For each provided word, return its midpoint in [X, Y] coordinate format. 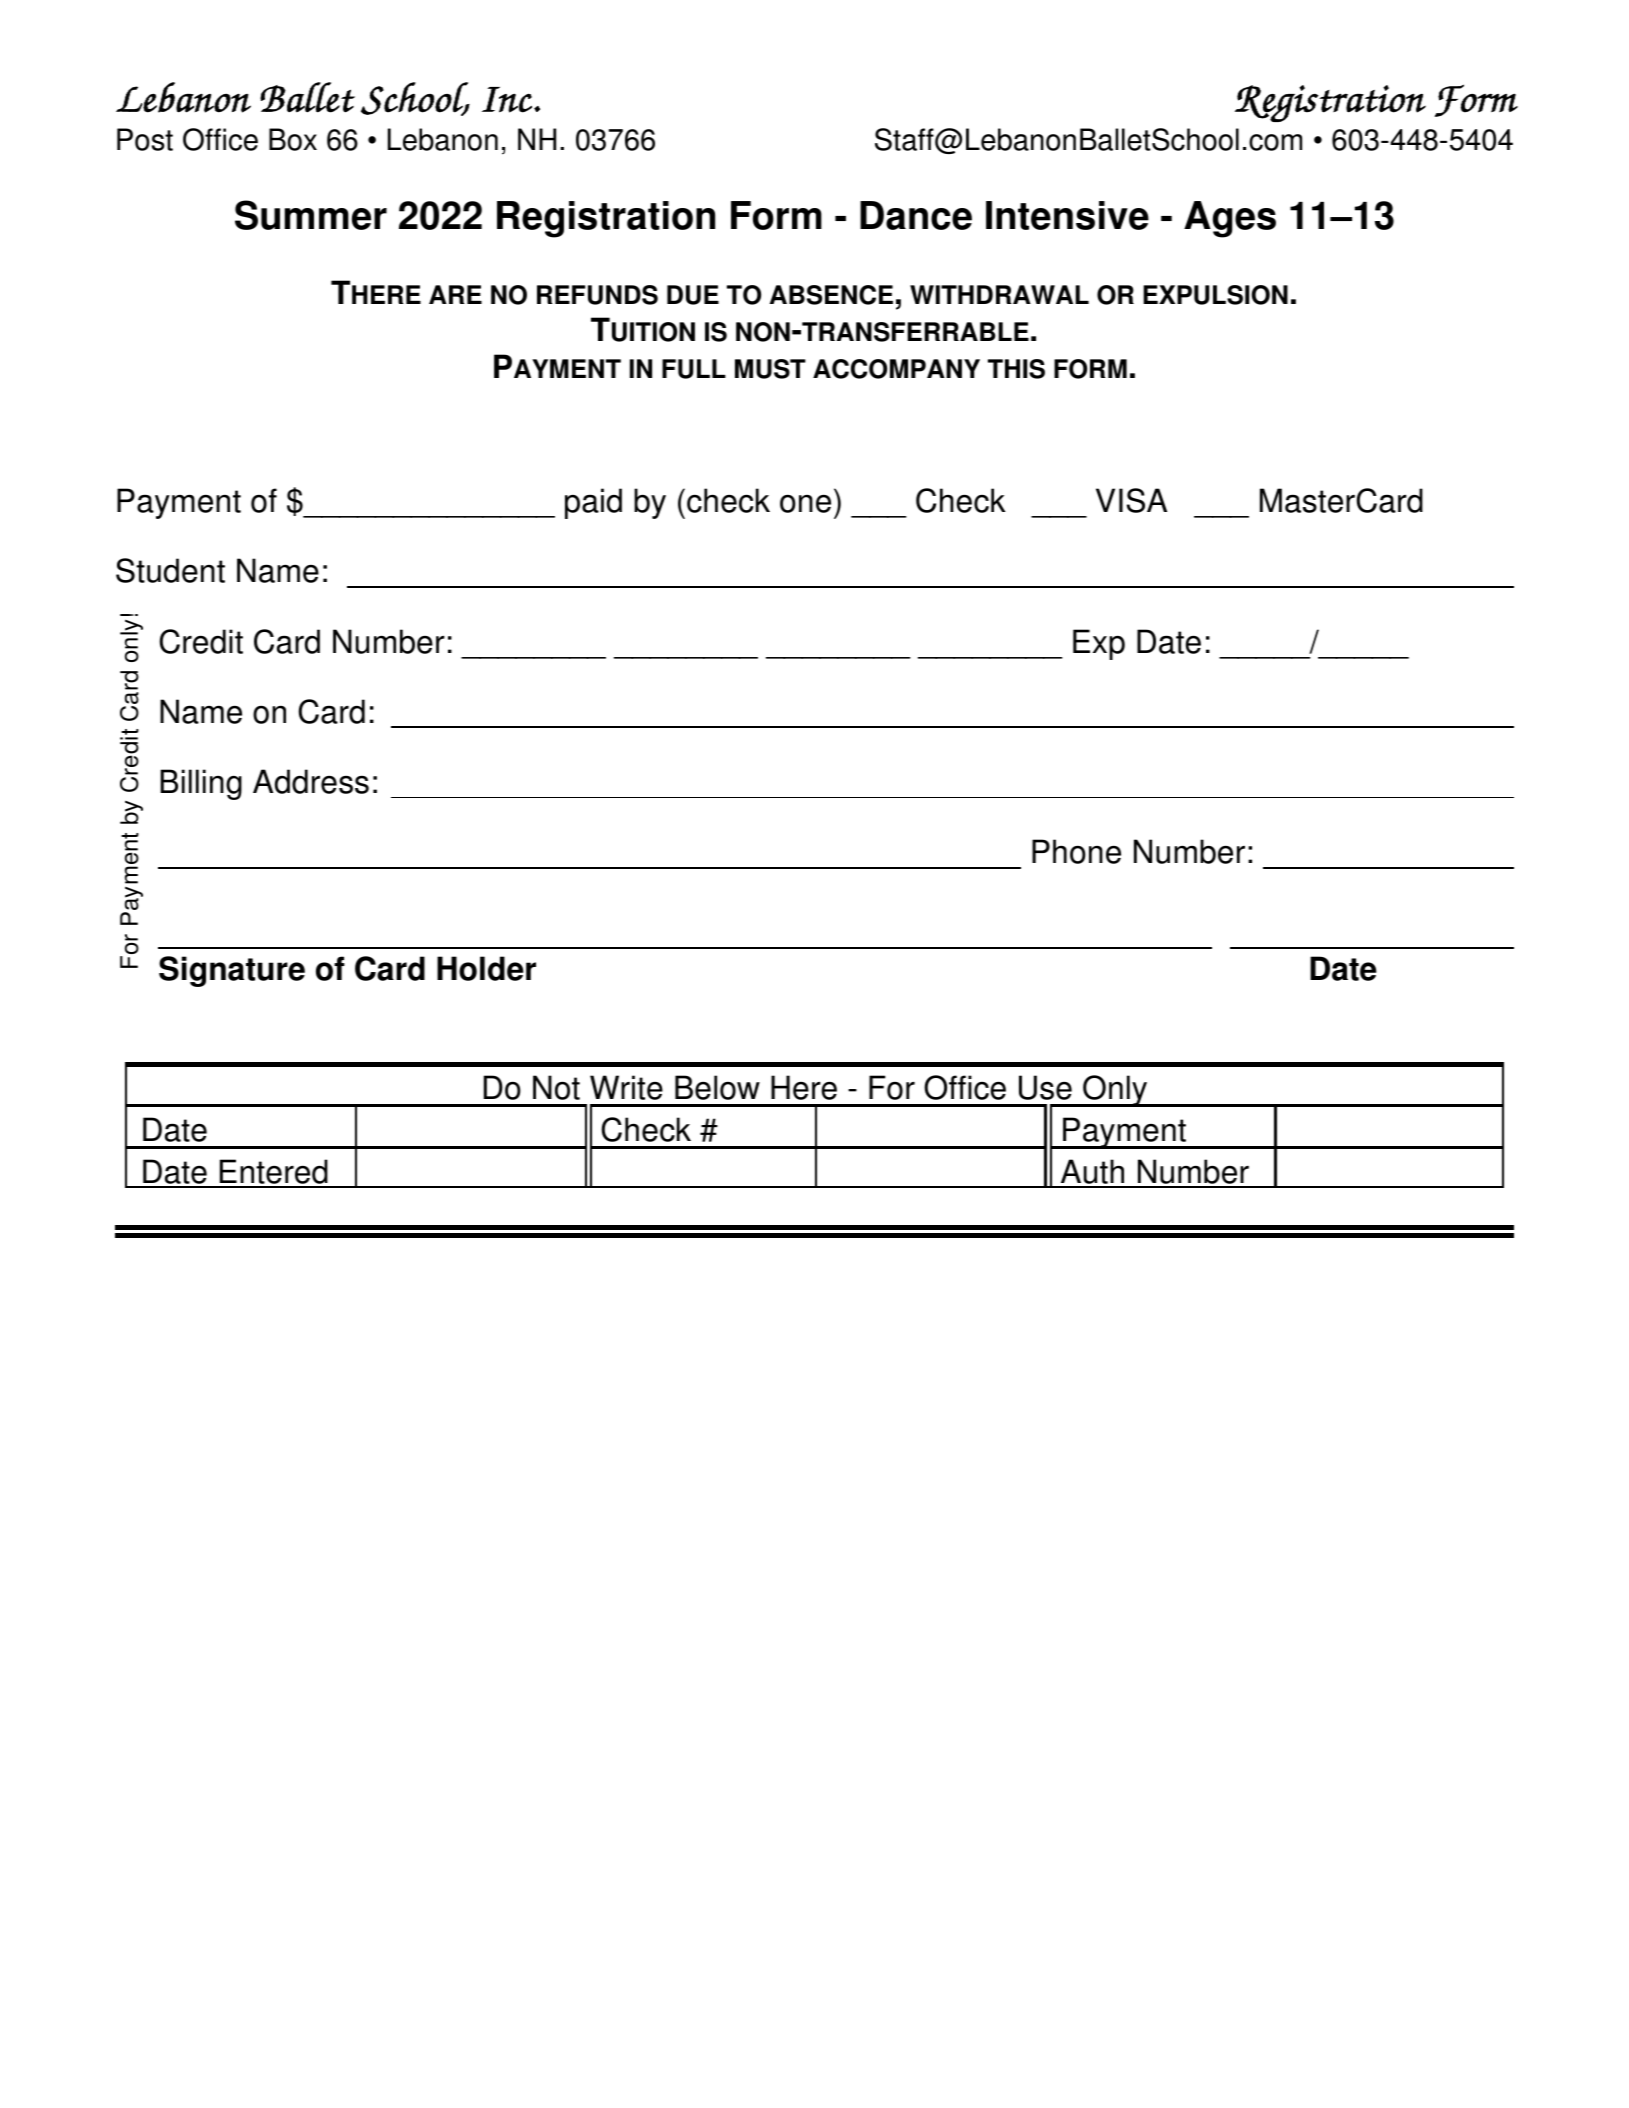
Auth [1093, 1173]
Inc [507, 100]
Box [293, 139]
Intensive [1067, 215]
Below [717, 1087]
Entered [274, 1173]
